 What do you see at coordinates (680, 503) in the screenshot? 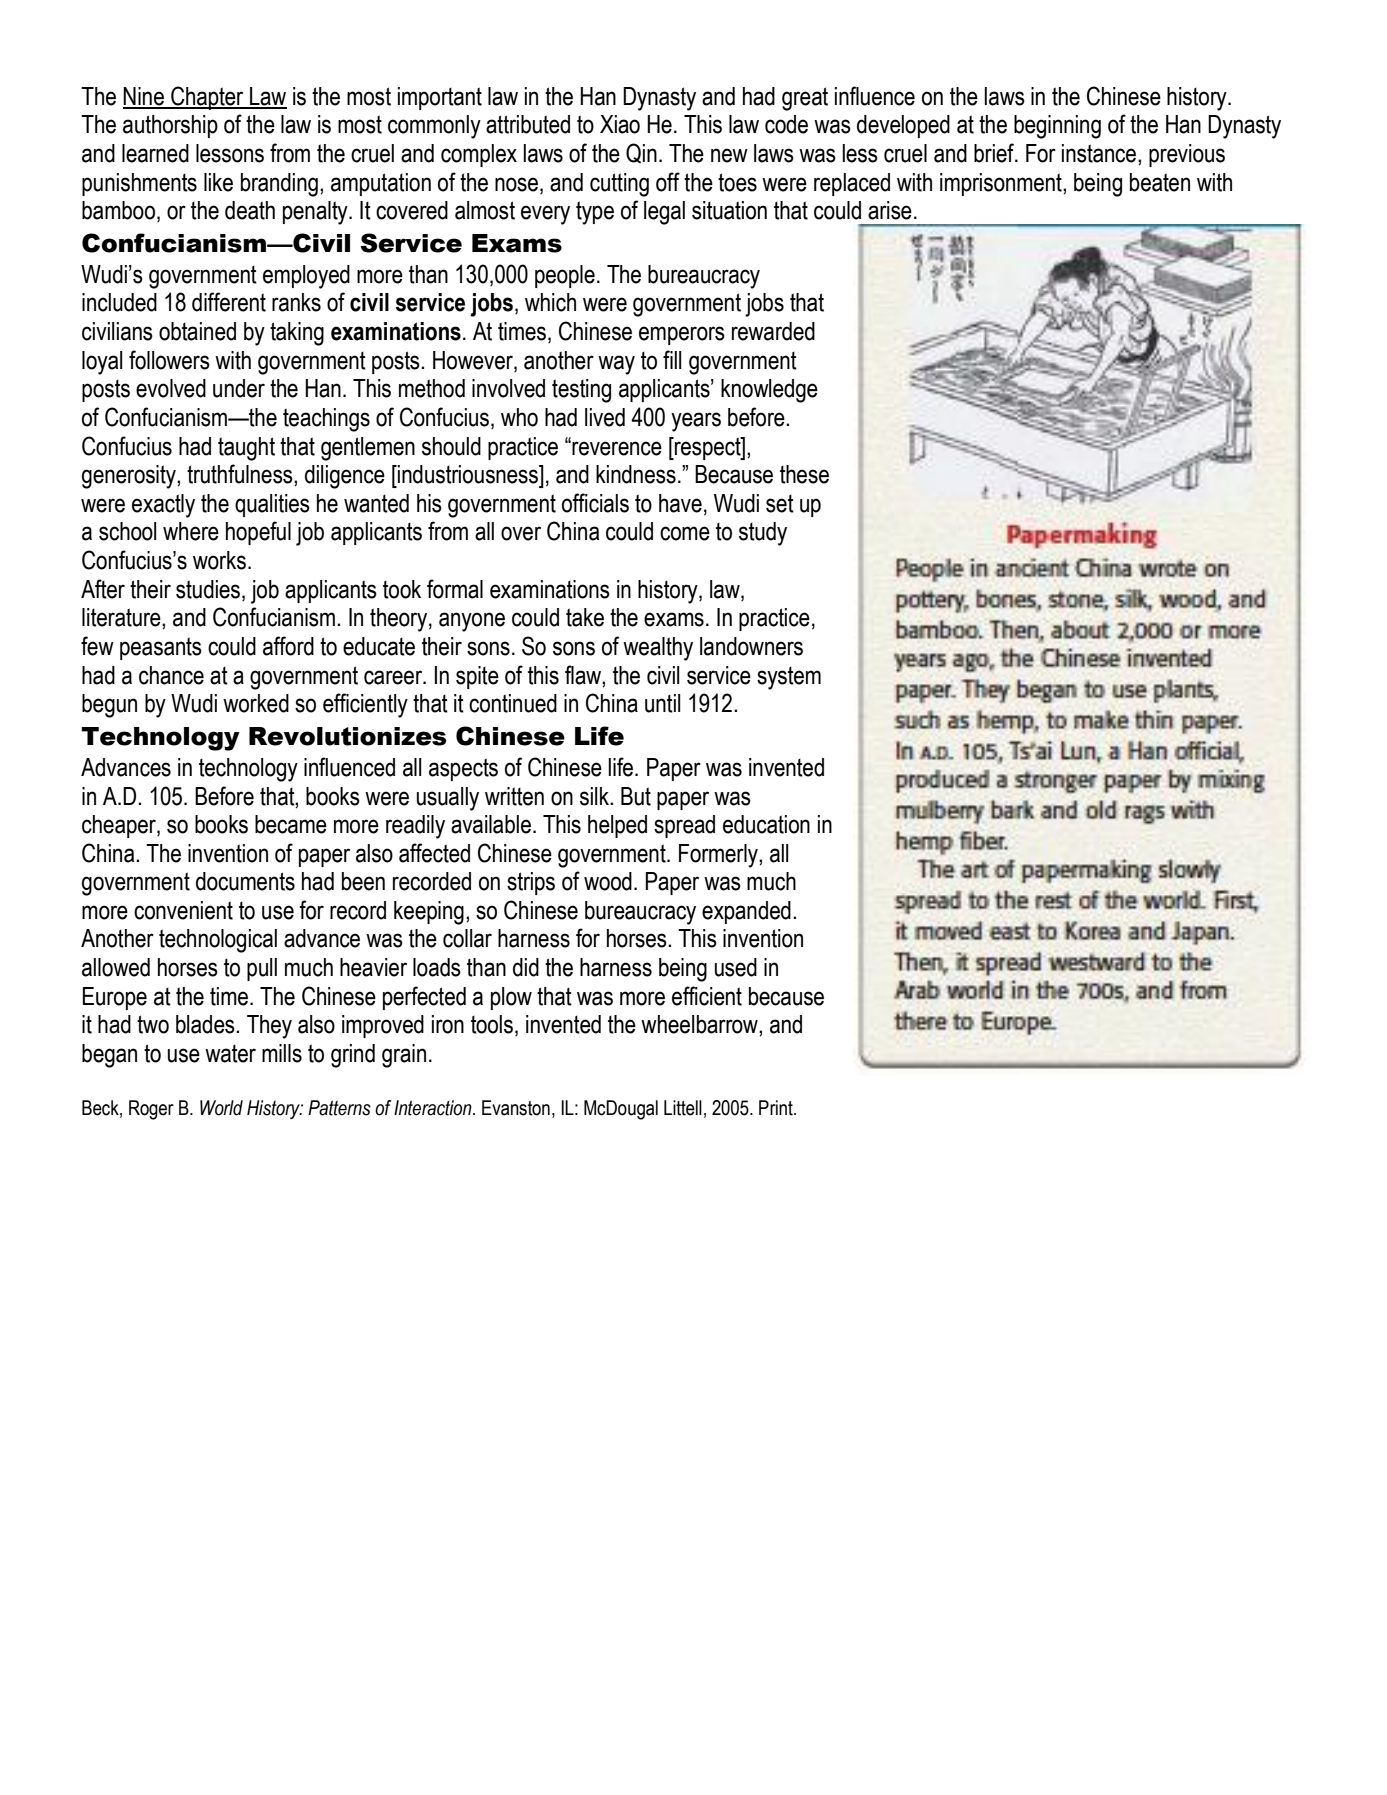
I see `have` at bounding box center [680, 503].
